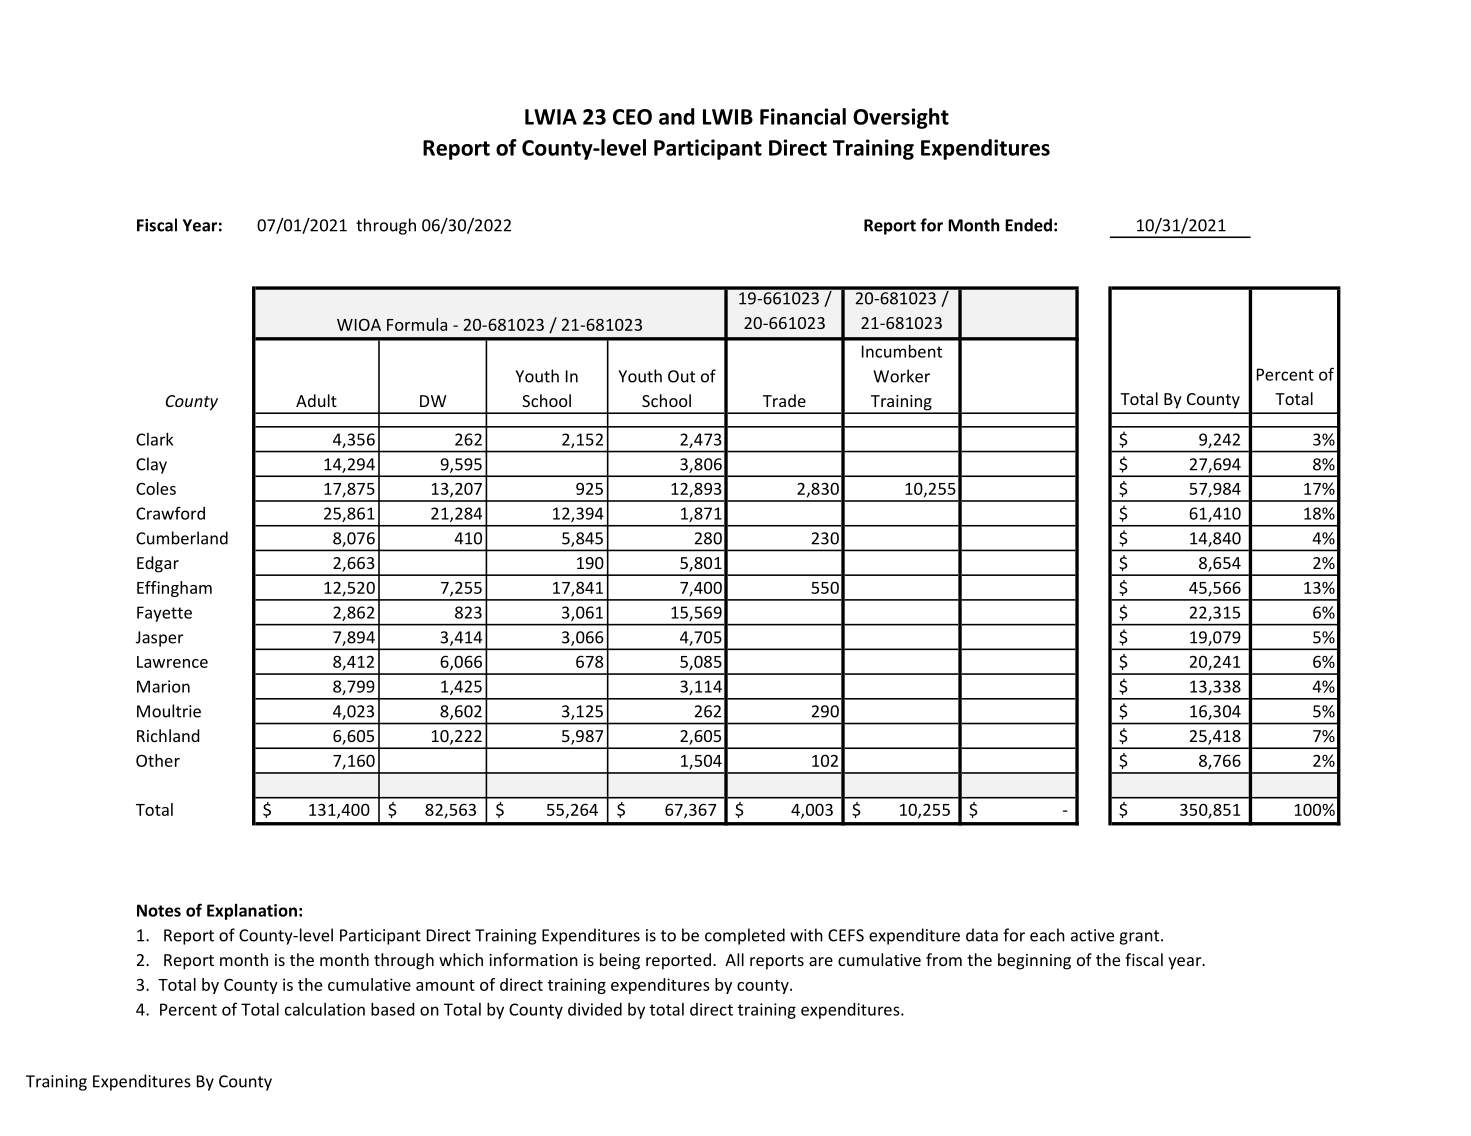  What do you see at coordinates (1034, 961) in the page?
I see `beginning` at bounding box center [1034, 961].
